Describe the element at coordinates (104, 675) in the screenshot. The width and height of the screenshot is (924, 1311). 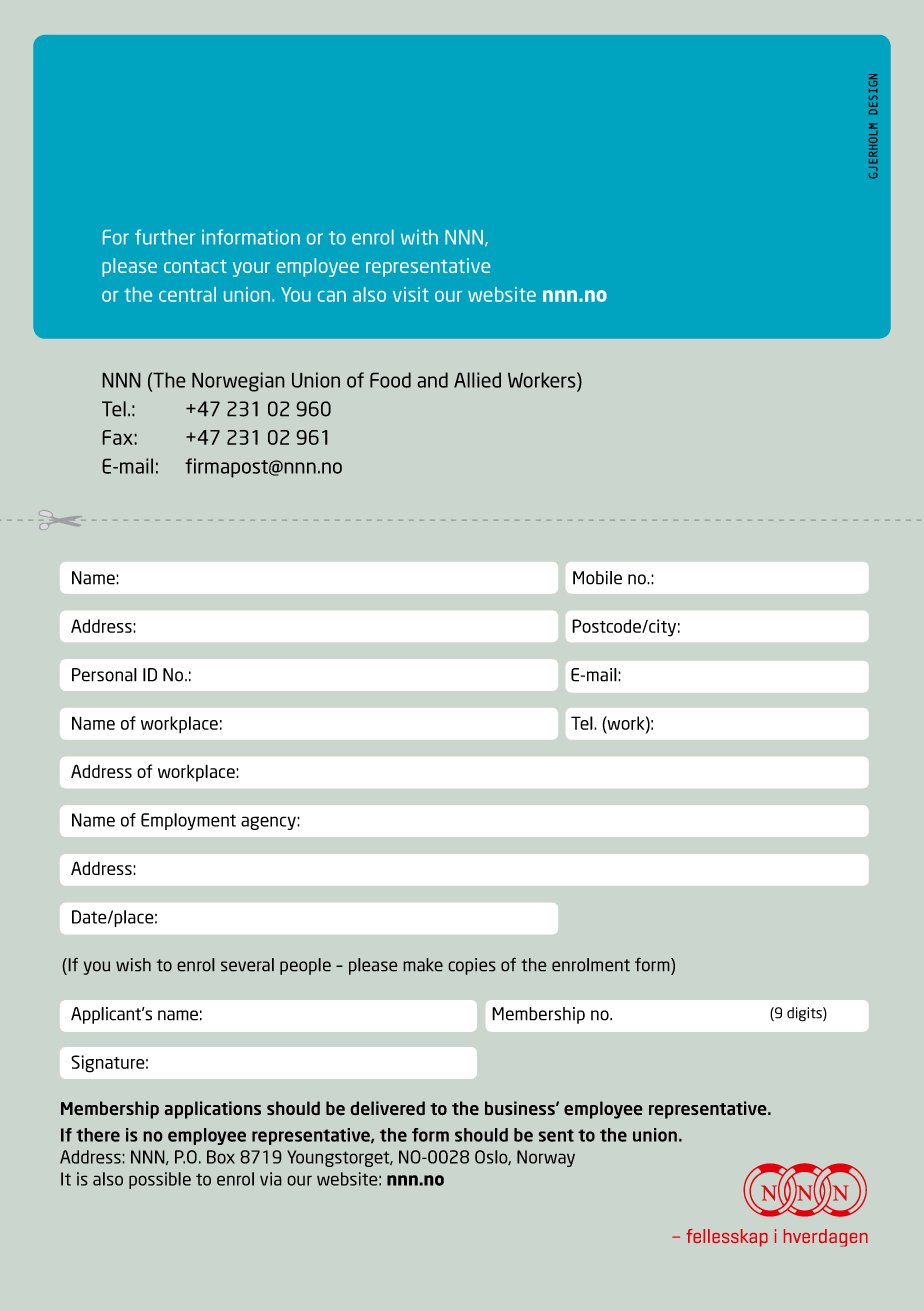
I see `Personal` at that location.
